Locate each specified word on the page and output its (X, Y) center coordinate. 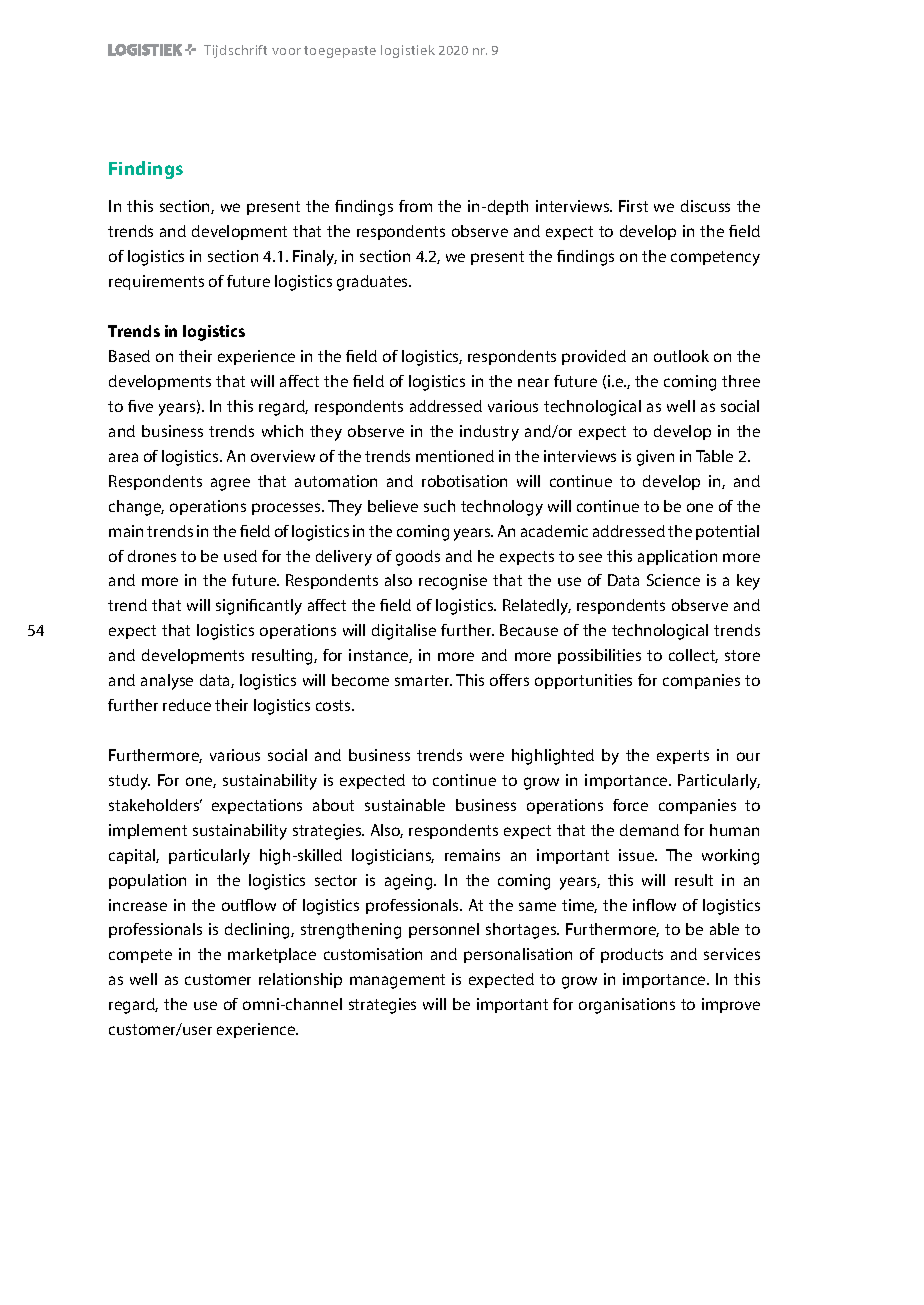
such (439, 506)
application (677, 557)
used (240, 556)
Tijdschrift (235, 51)
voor (286, 51)
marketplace (272, 955)
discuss (705, 206)
